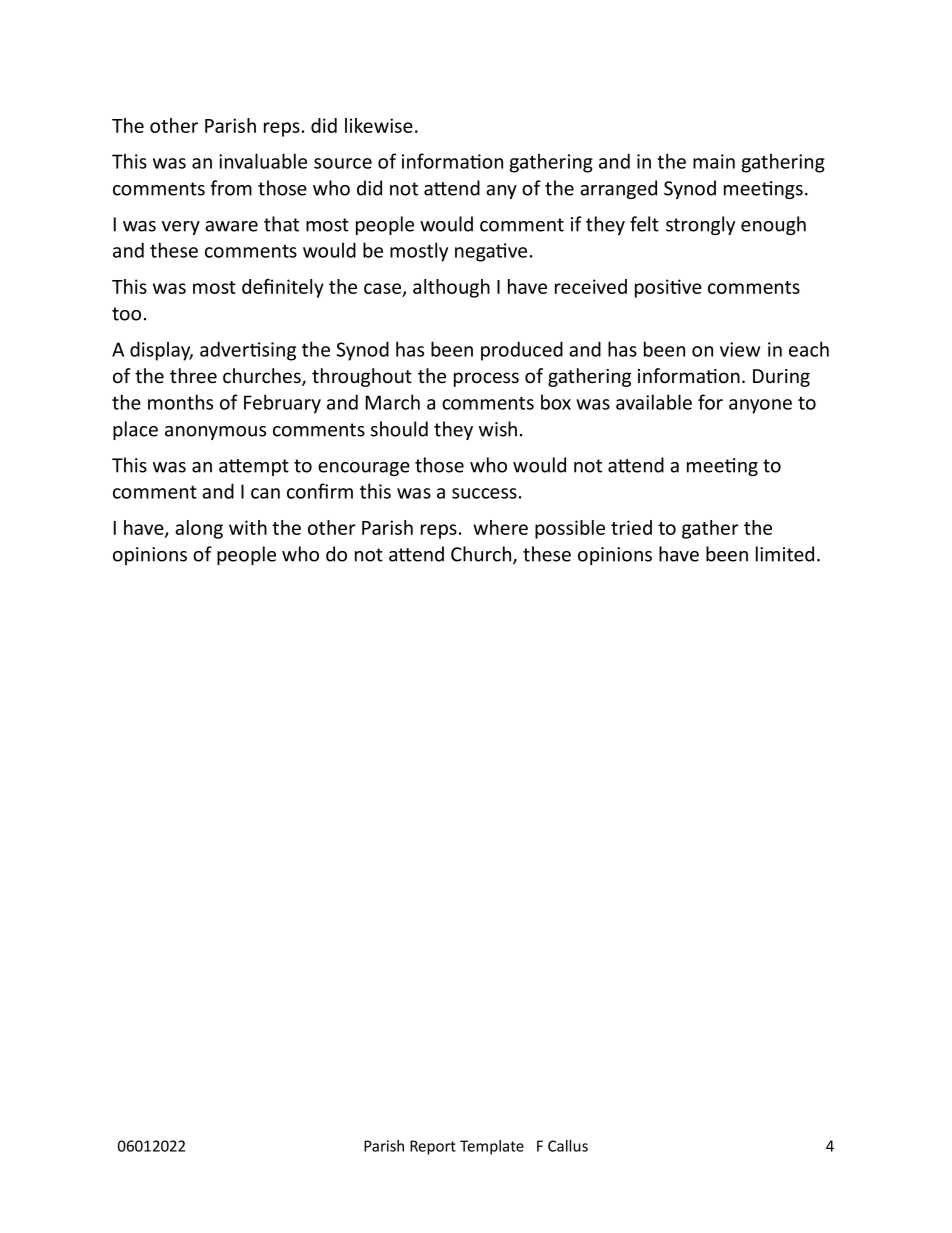 The width and height of the screenshot is (952, 1233). Describe the element at coordinates (760, 406) in the screenshot. I see `anyone` at that location.
